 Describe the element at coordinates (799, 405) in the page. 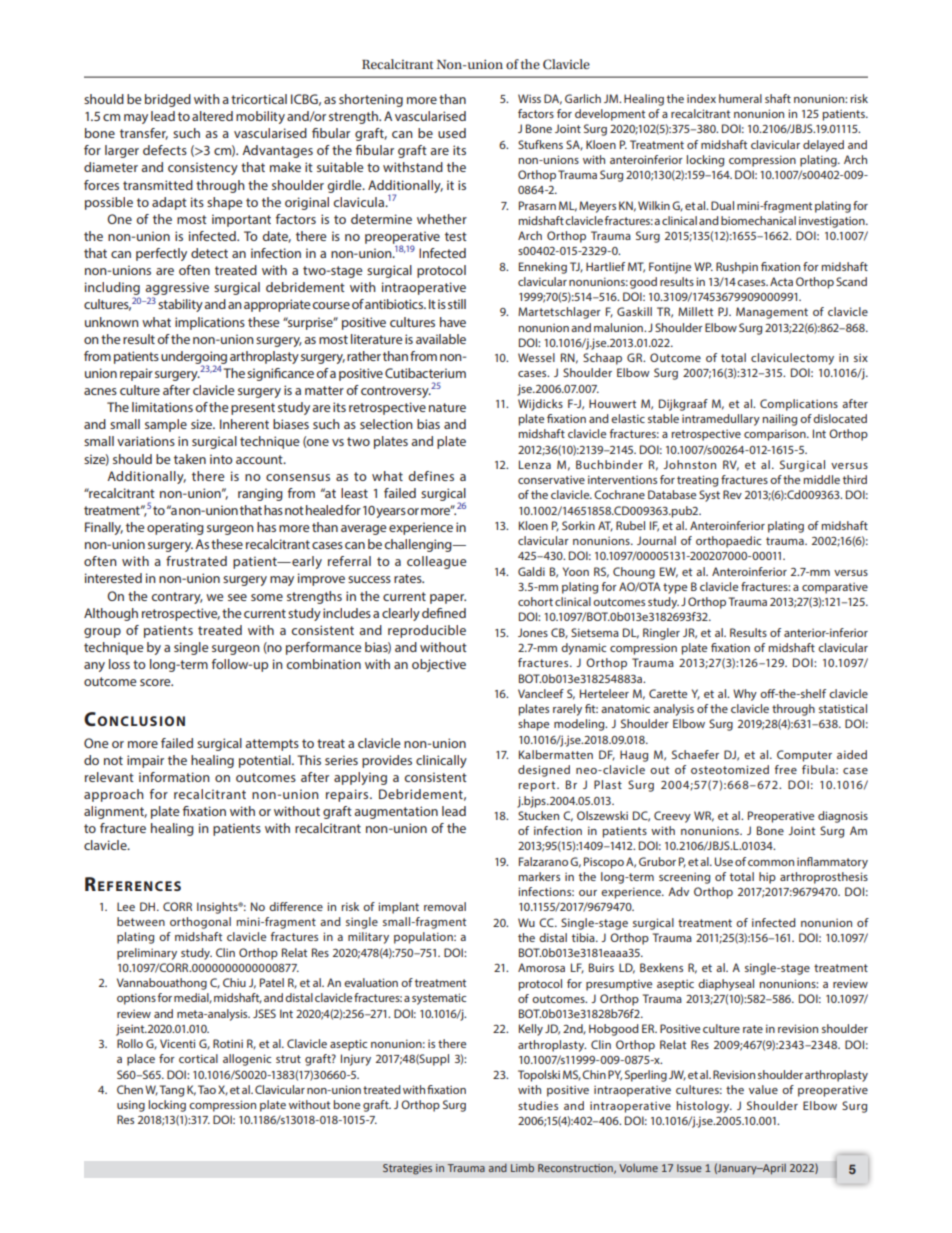

I see `Complications` at that location.
